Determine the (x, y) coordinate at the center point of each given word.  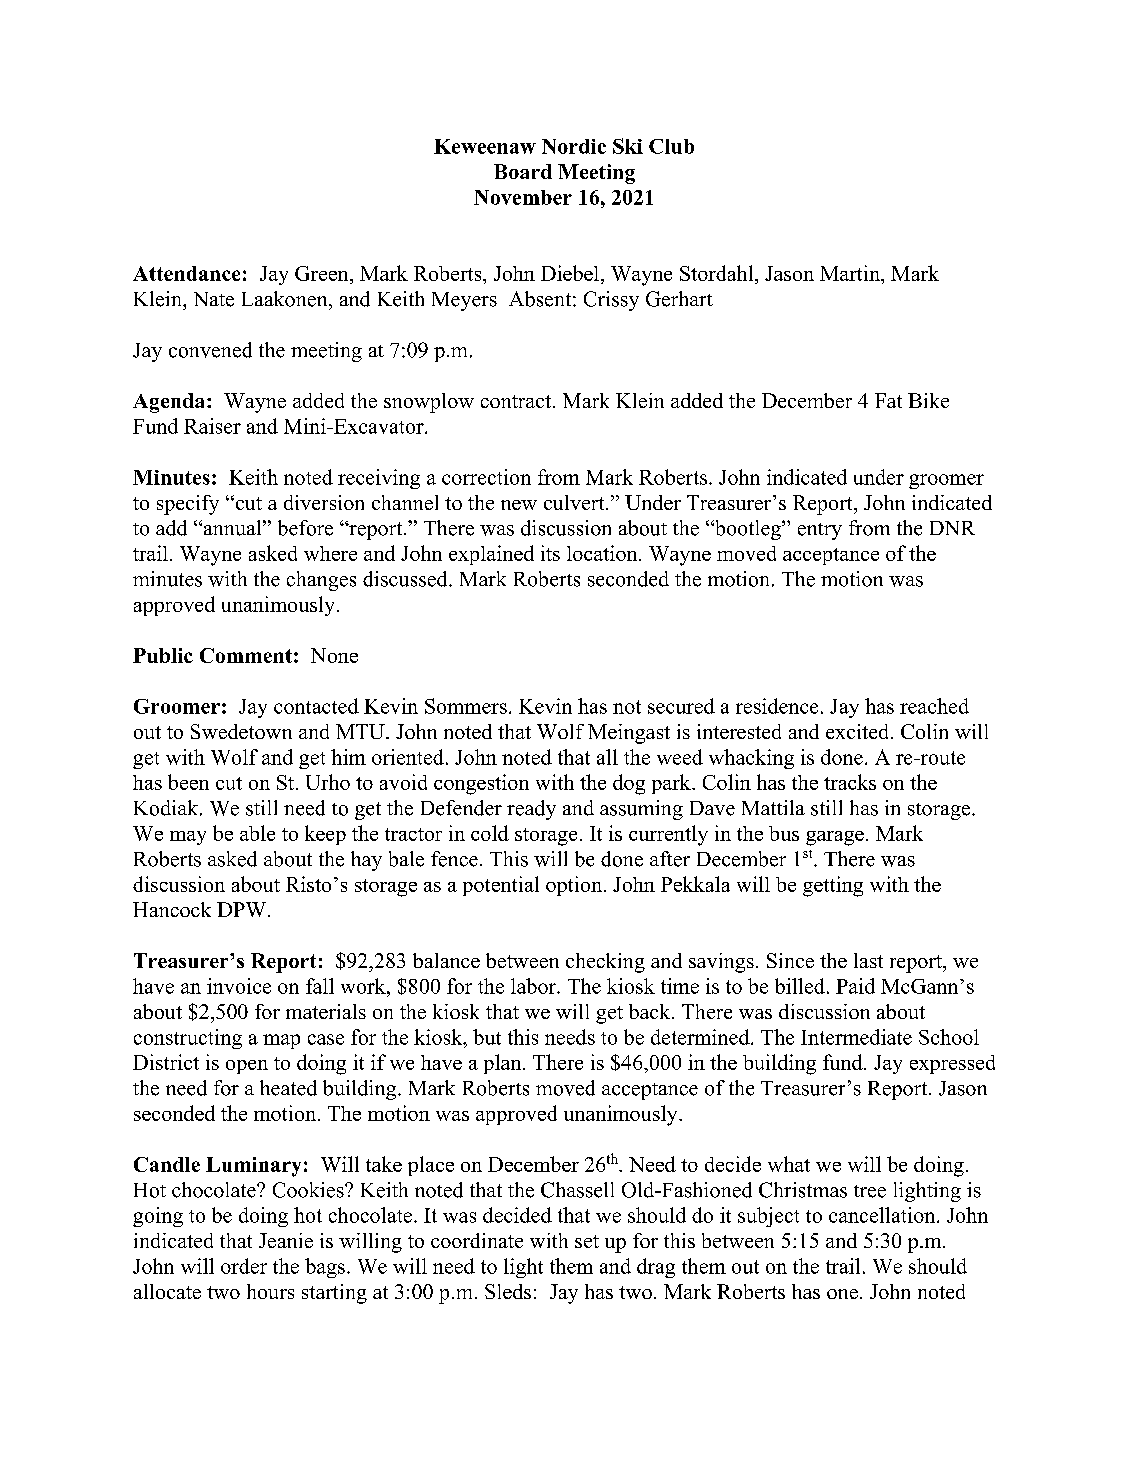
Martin (851, 273)
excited (859, 731)
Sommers (466, 706)
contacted (316, 706)
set (587, 1241)
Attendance (186, 273)
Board (523, 171)
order (244, 1266)
